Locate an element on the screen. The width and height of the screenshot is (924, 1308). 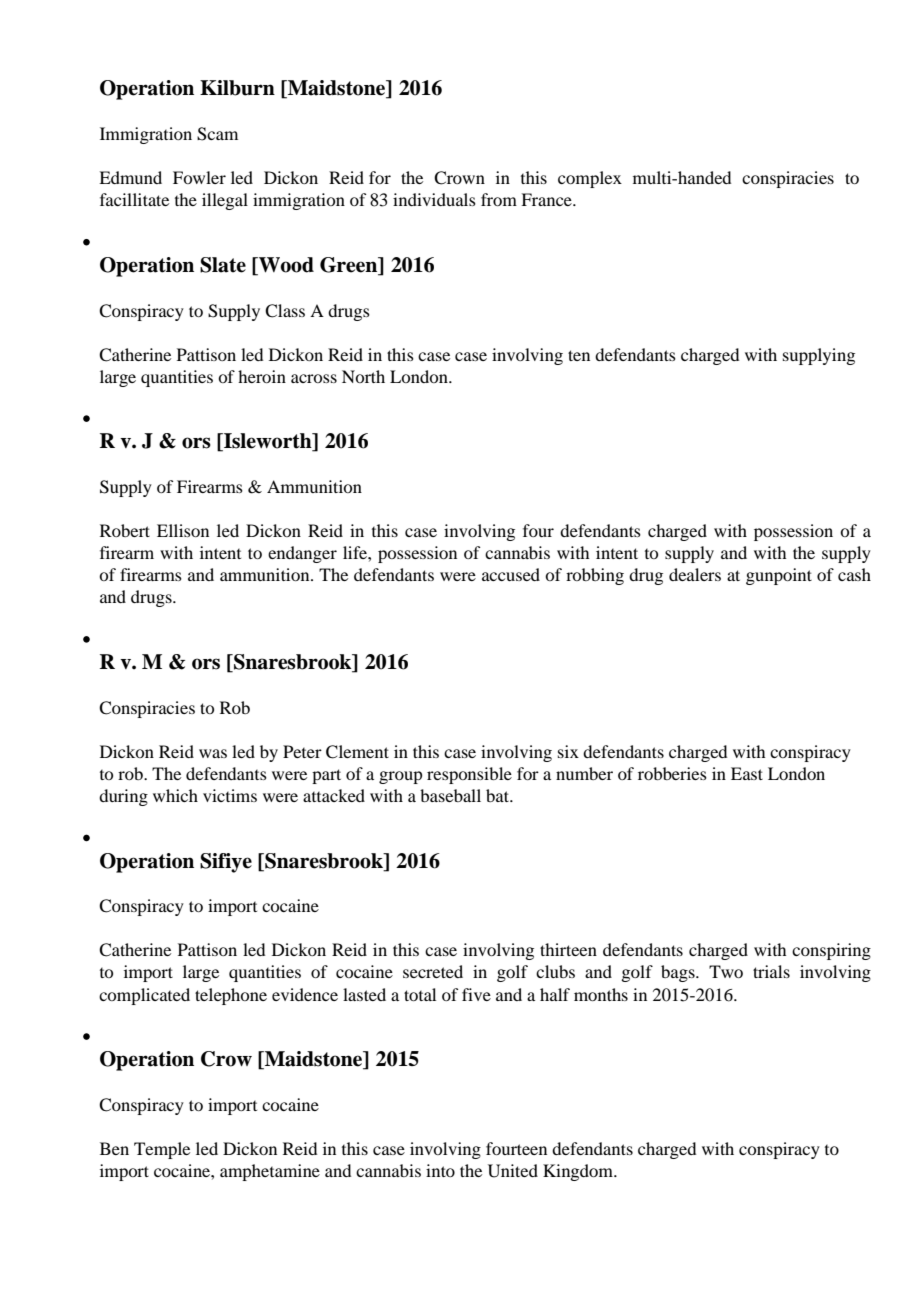
complex is located at coordinates (590, 179).
